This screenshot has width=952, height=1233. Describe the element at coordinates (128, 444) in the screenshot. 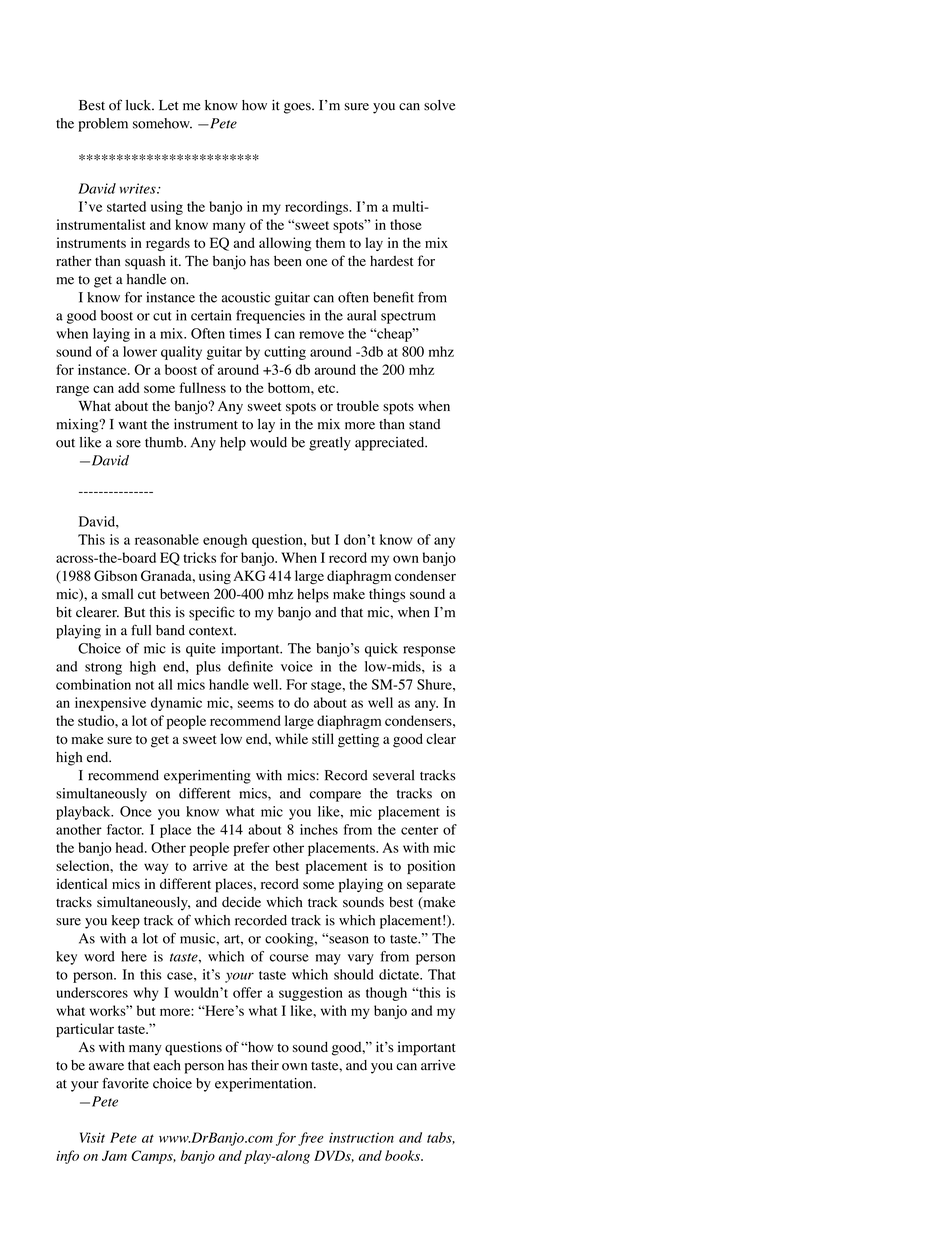

I see `sore` at that location.
